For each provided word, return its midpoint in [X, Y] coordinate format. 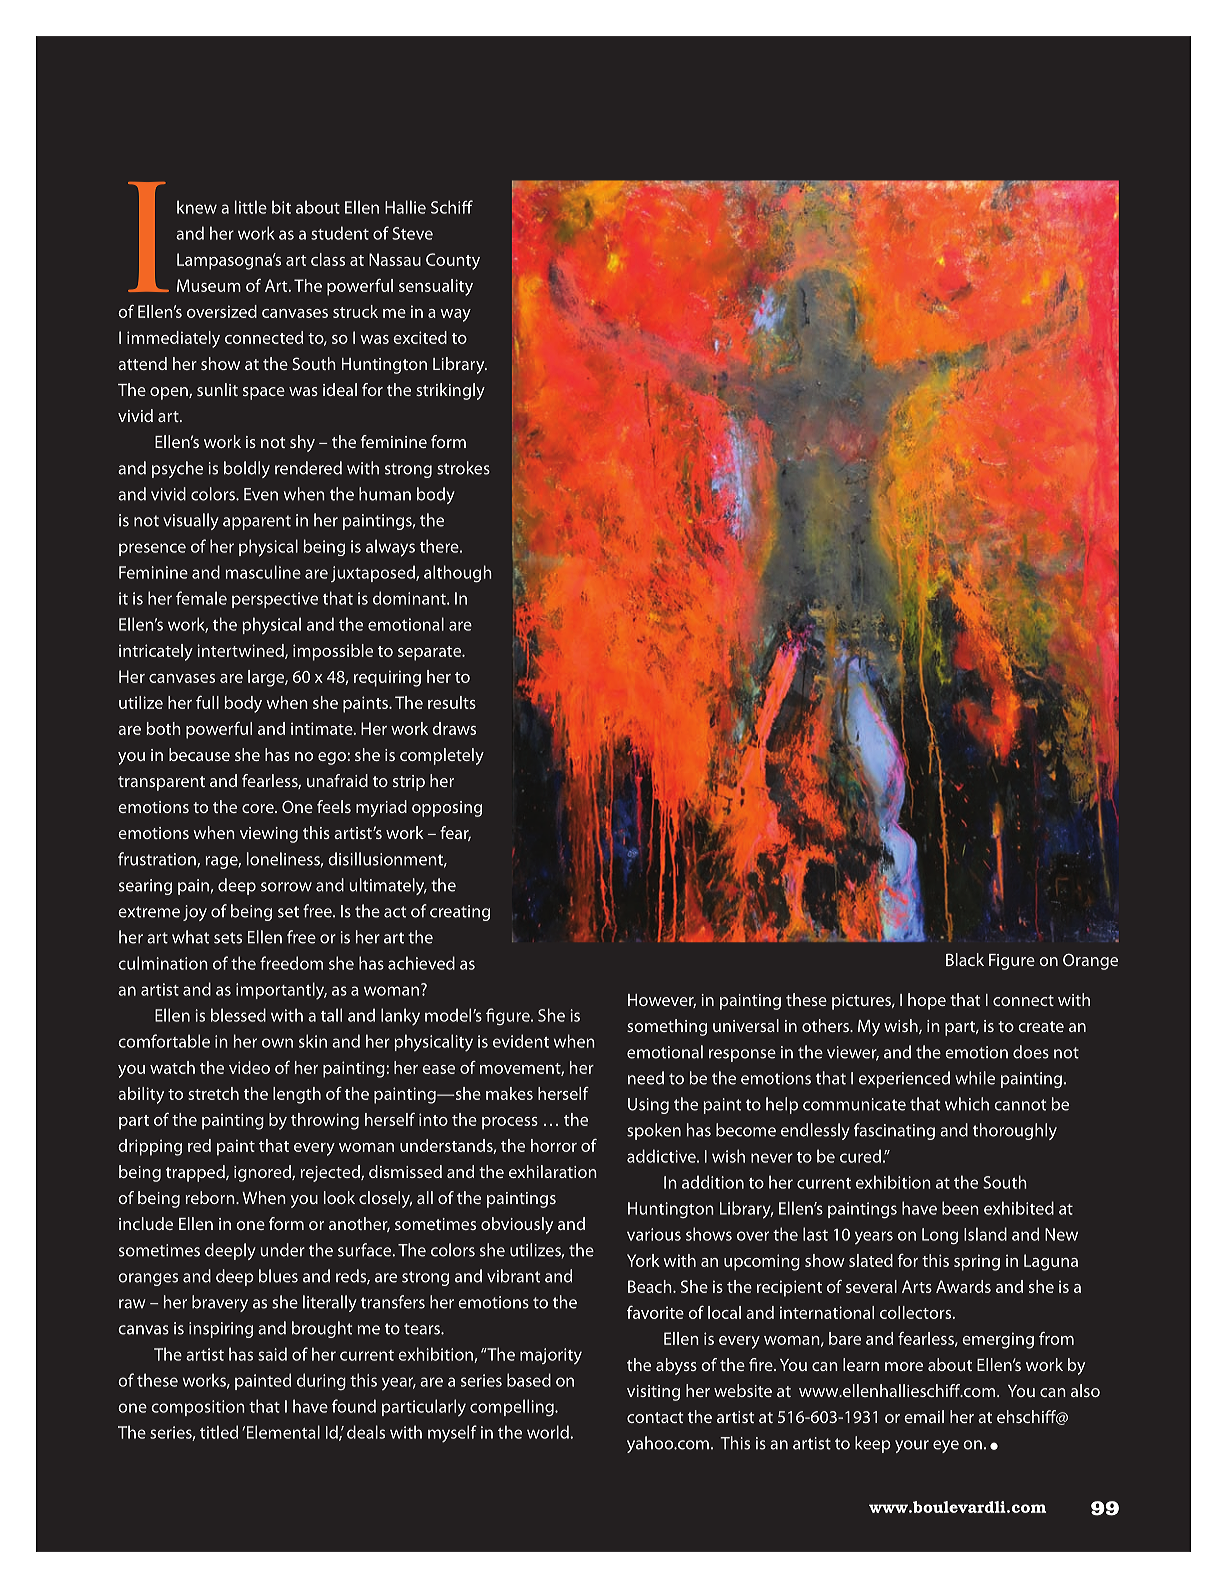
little [251, 207]
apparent [257, 522]
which [967, 1104]
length [297, 1095]
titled [219, 1432]
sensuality [436, 287]
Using [648, 1106]
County [453, 261]
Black [965, 959]
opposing [447, 809]
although [458, 574]
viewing [269, 835]
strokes [463, 468]
